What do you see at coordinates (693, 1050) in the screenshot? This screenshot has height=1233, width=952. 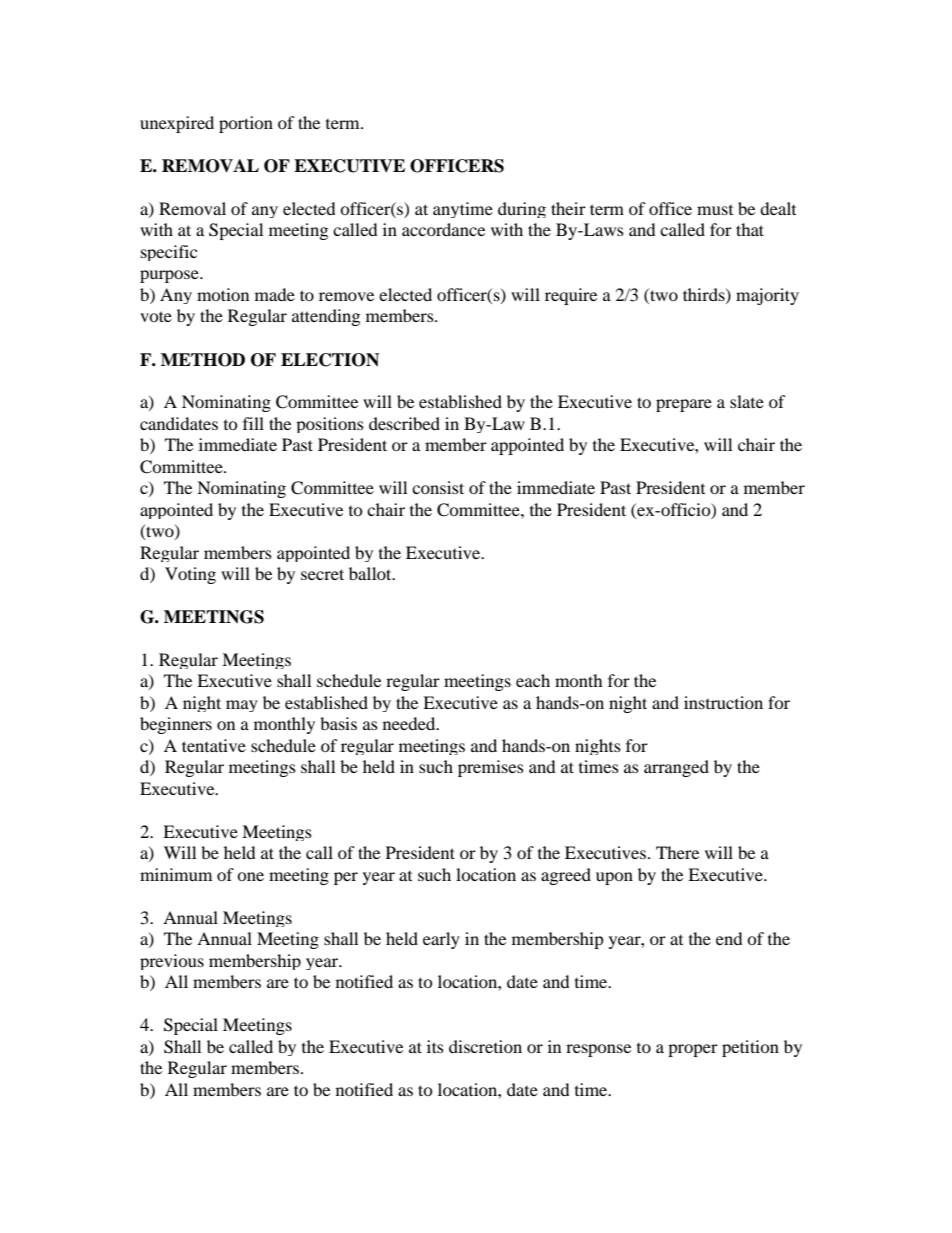 I see `proper` at bounding box center [693, 1050].
